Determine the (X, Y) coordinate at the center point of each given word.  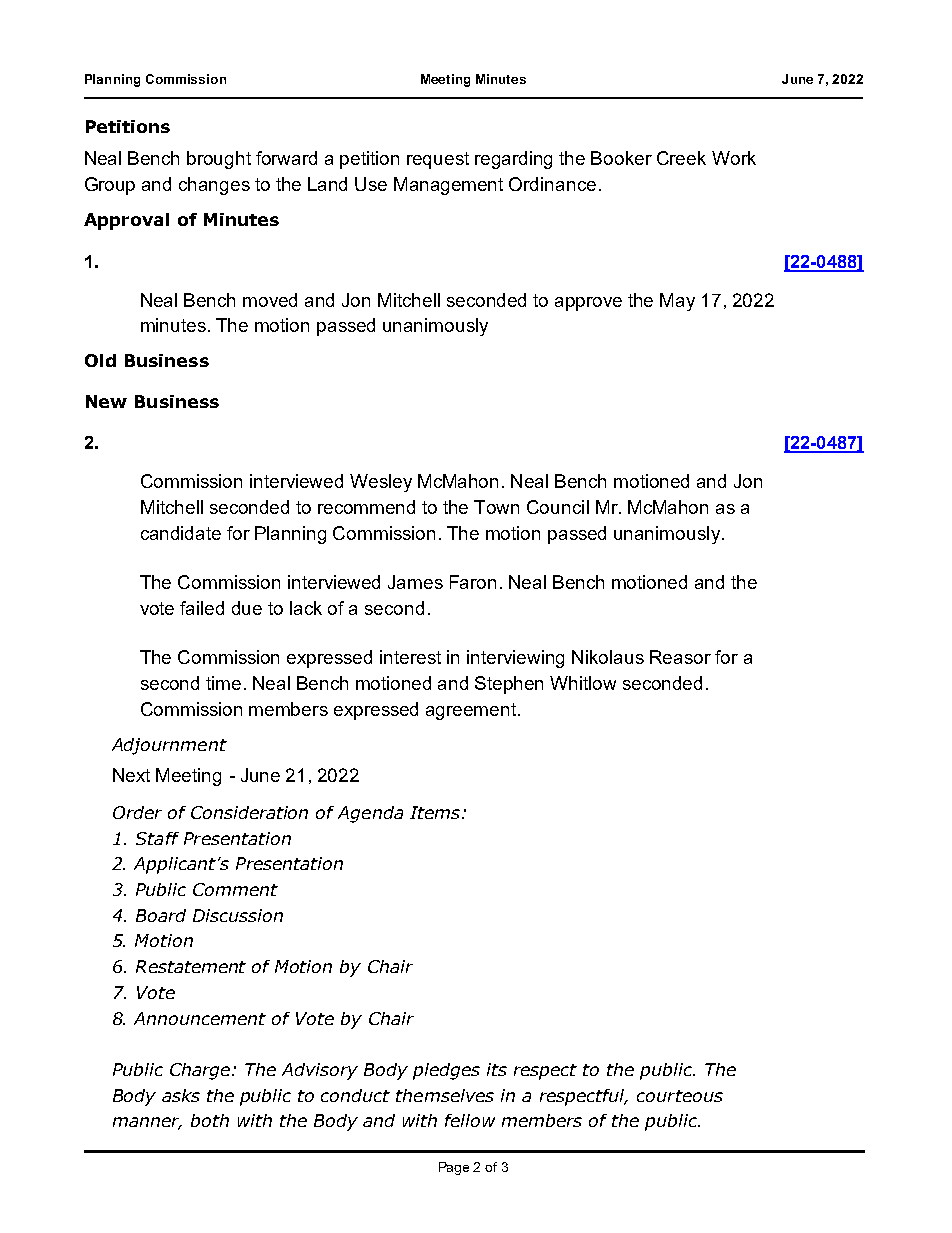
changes (214, 186)
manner (147, 1123)
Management (448, 186)
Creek (681, 158)
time (223, 683)
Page (454, 1168)
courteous (680, 1096)
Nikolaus (608, 657)
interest (410, 657)
